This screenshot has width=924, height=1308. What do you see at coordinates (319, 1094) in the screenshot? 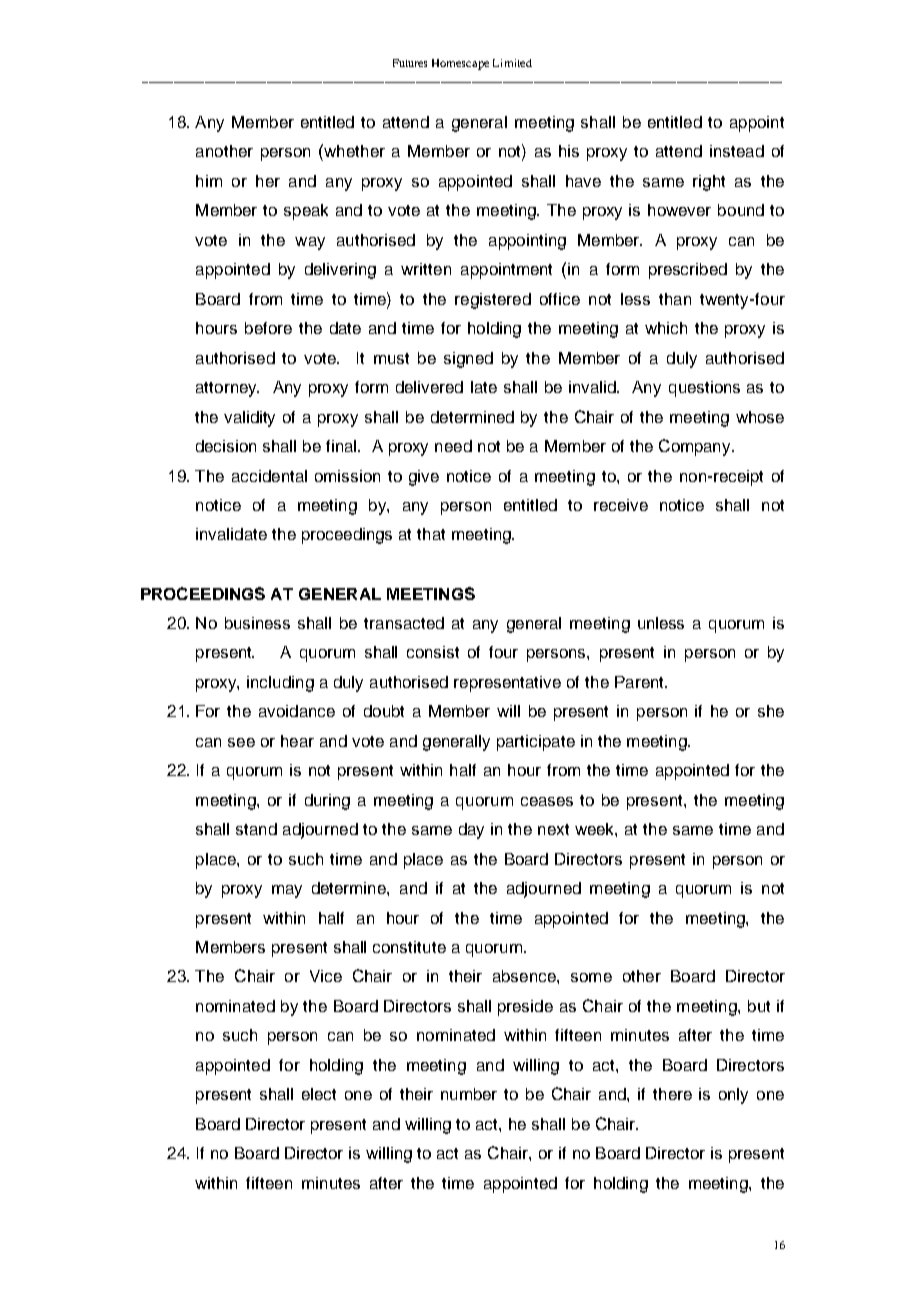
I see `elect` at bounding box center [319, 1094].
